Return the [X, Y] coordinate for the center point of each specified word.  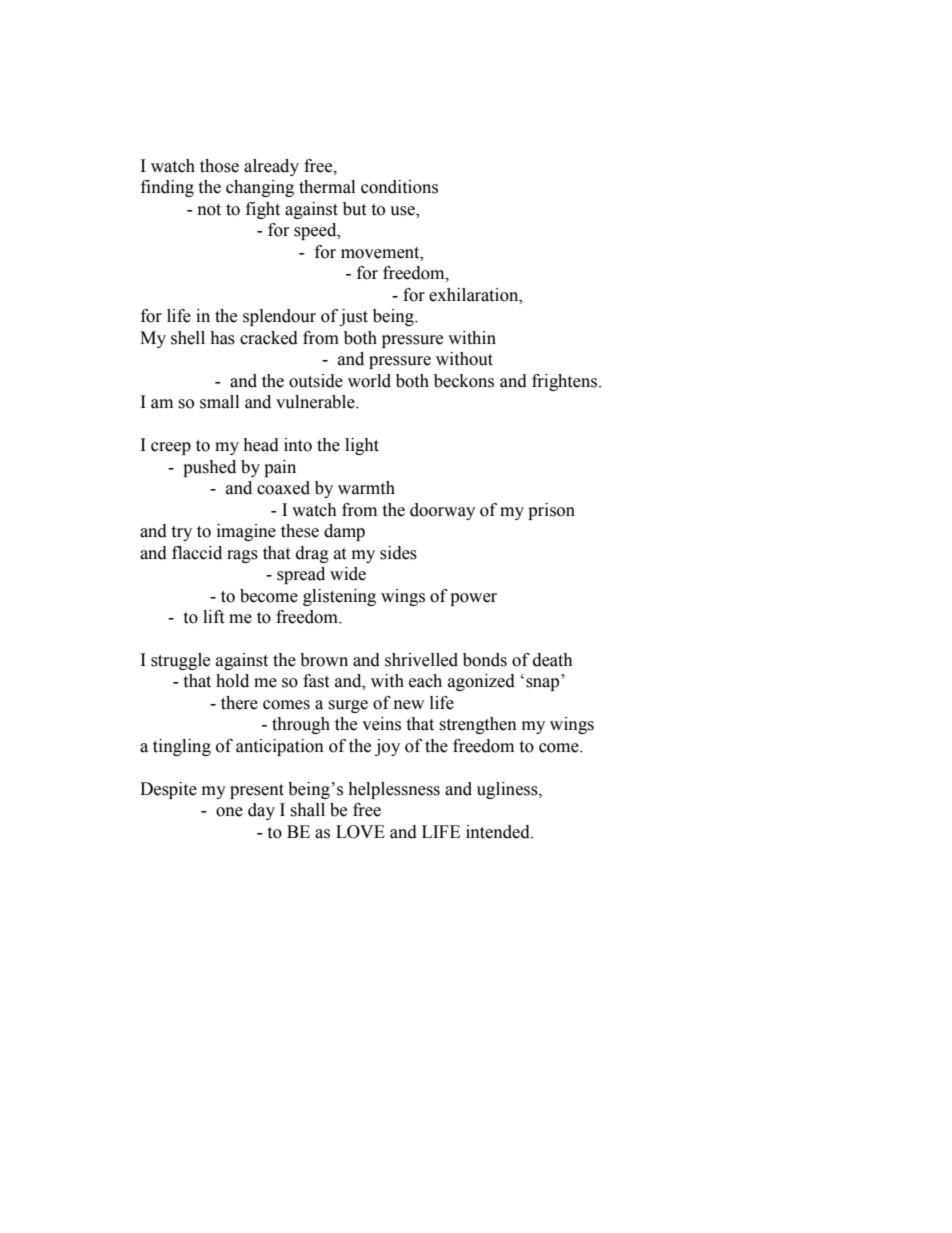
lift [213, 617]
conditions [399, 187]
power [473, 599]
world [369, 381]
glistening [339, 597]
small [219, 402]
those [219, 166]
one [229, 812]
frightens [566, 382]
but [354, 209]
